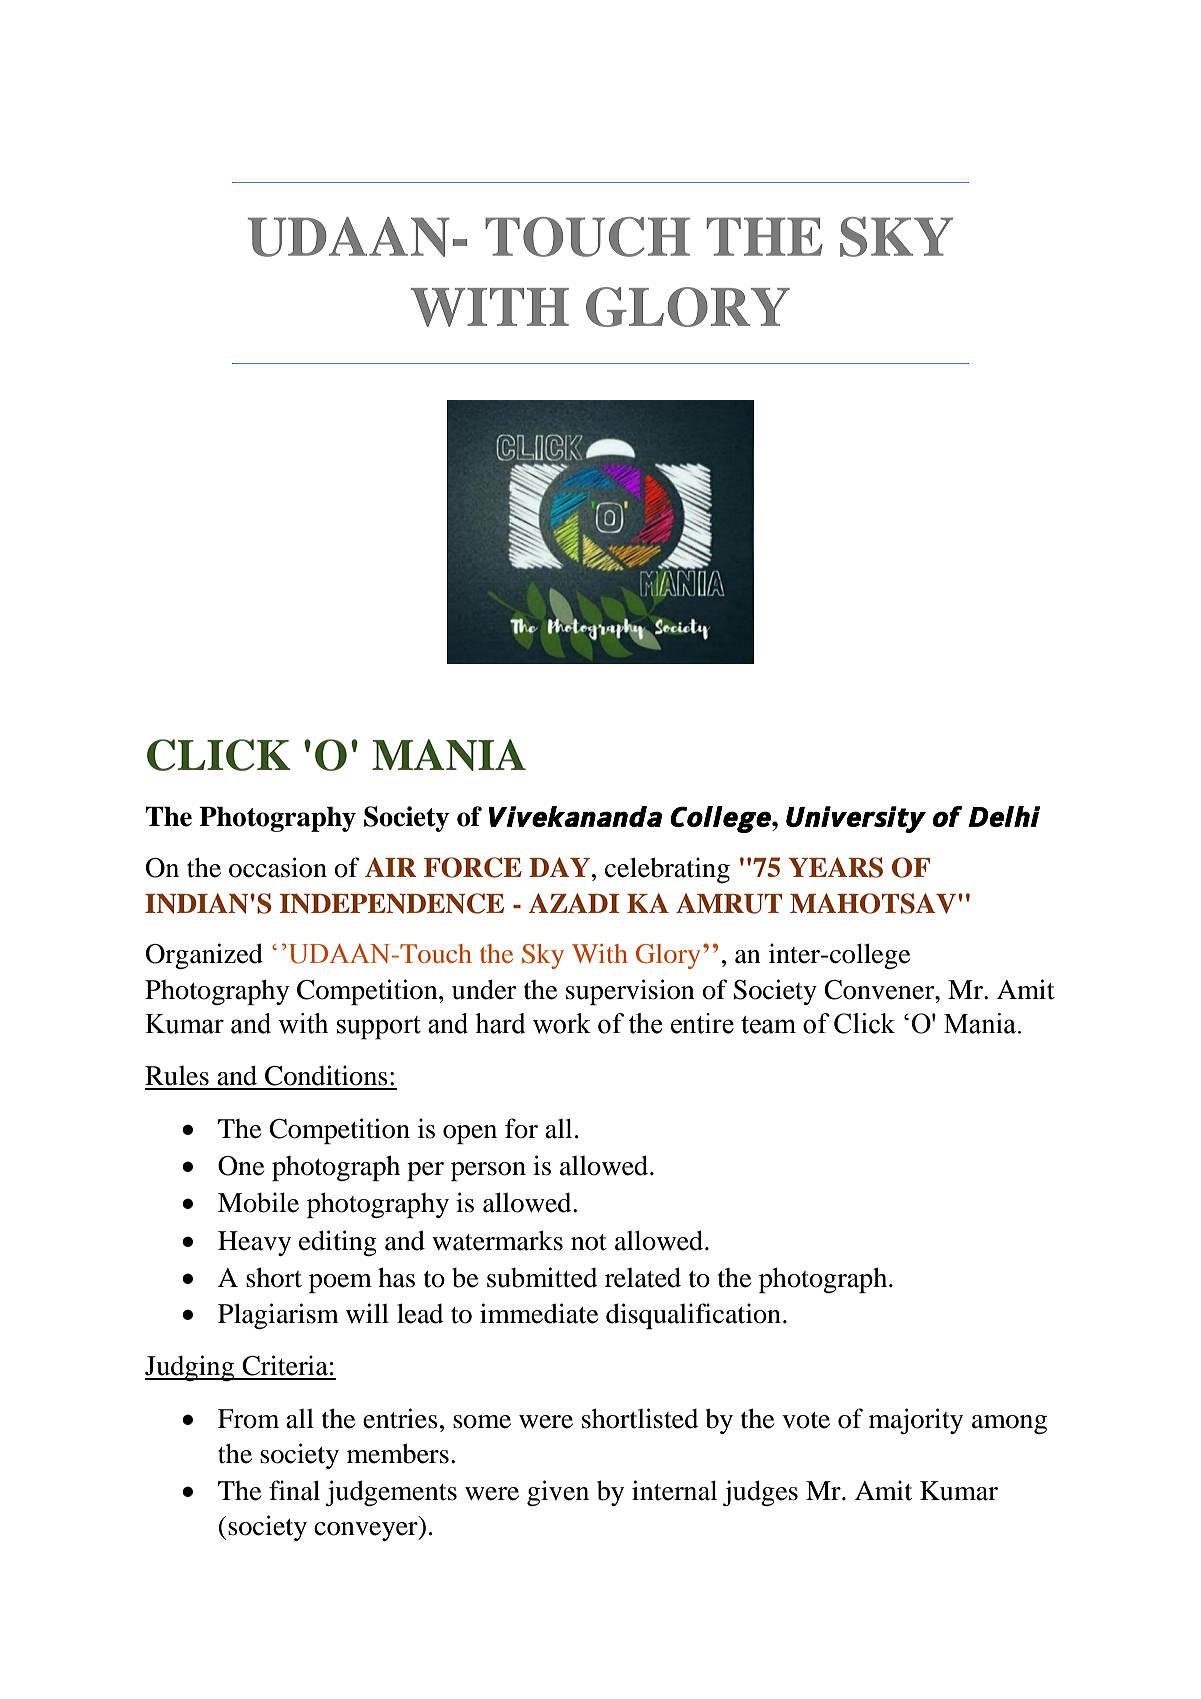 This screenshot has width=1201, height=1699. I want to click on work, so click(562, 1023).
